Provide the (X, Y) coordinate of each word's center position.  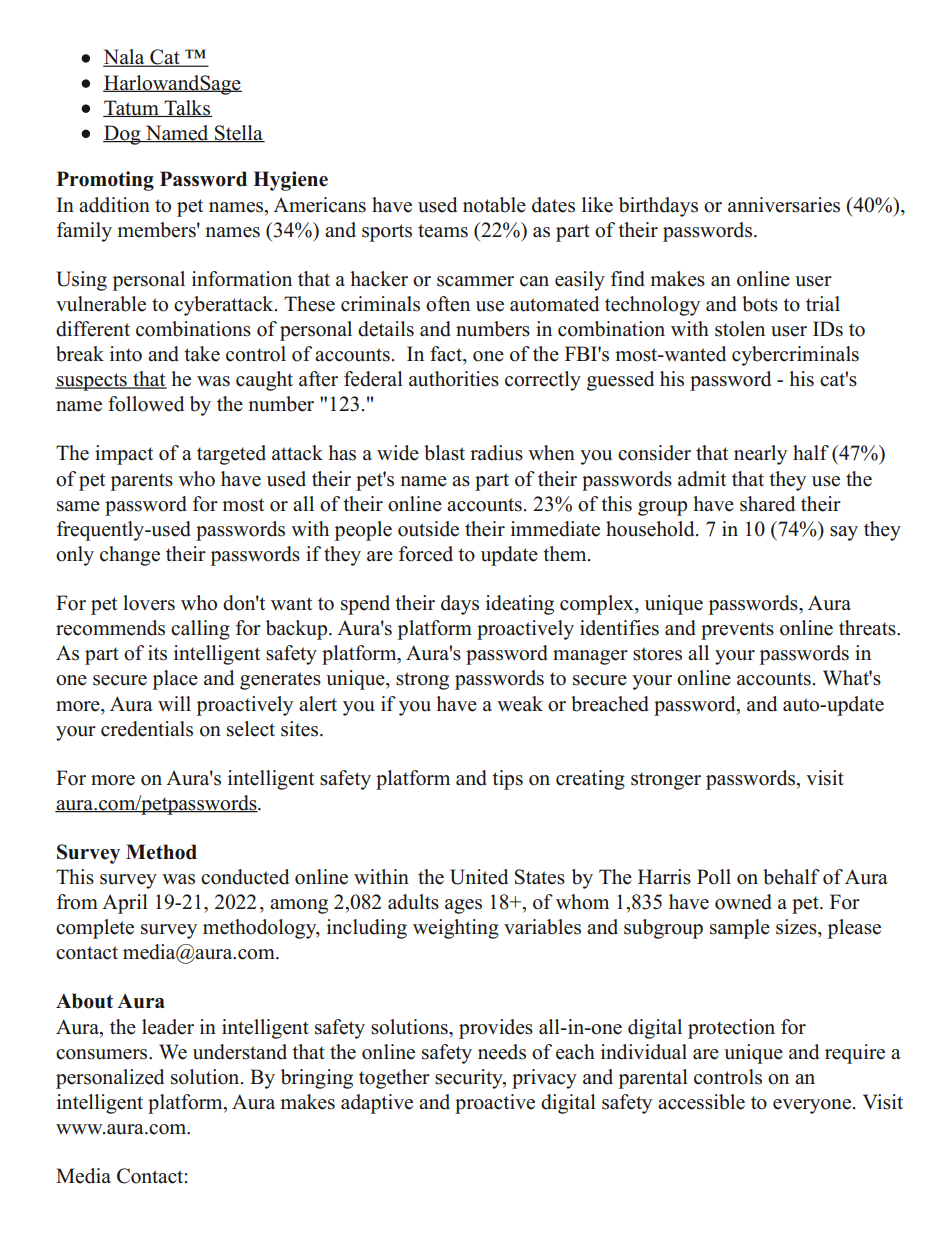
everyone (813, 1106)
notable (494, 205)
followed (146, 404)
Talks (187, 108)
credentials (147, 729)
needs (502, 1052)
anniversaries (784, 205)
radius (496, 453)
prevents (737, 631)
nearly (760, 455)
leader (168, 1027)
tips (507, 780)
